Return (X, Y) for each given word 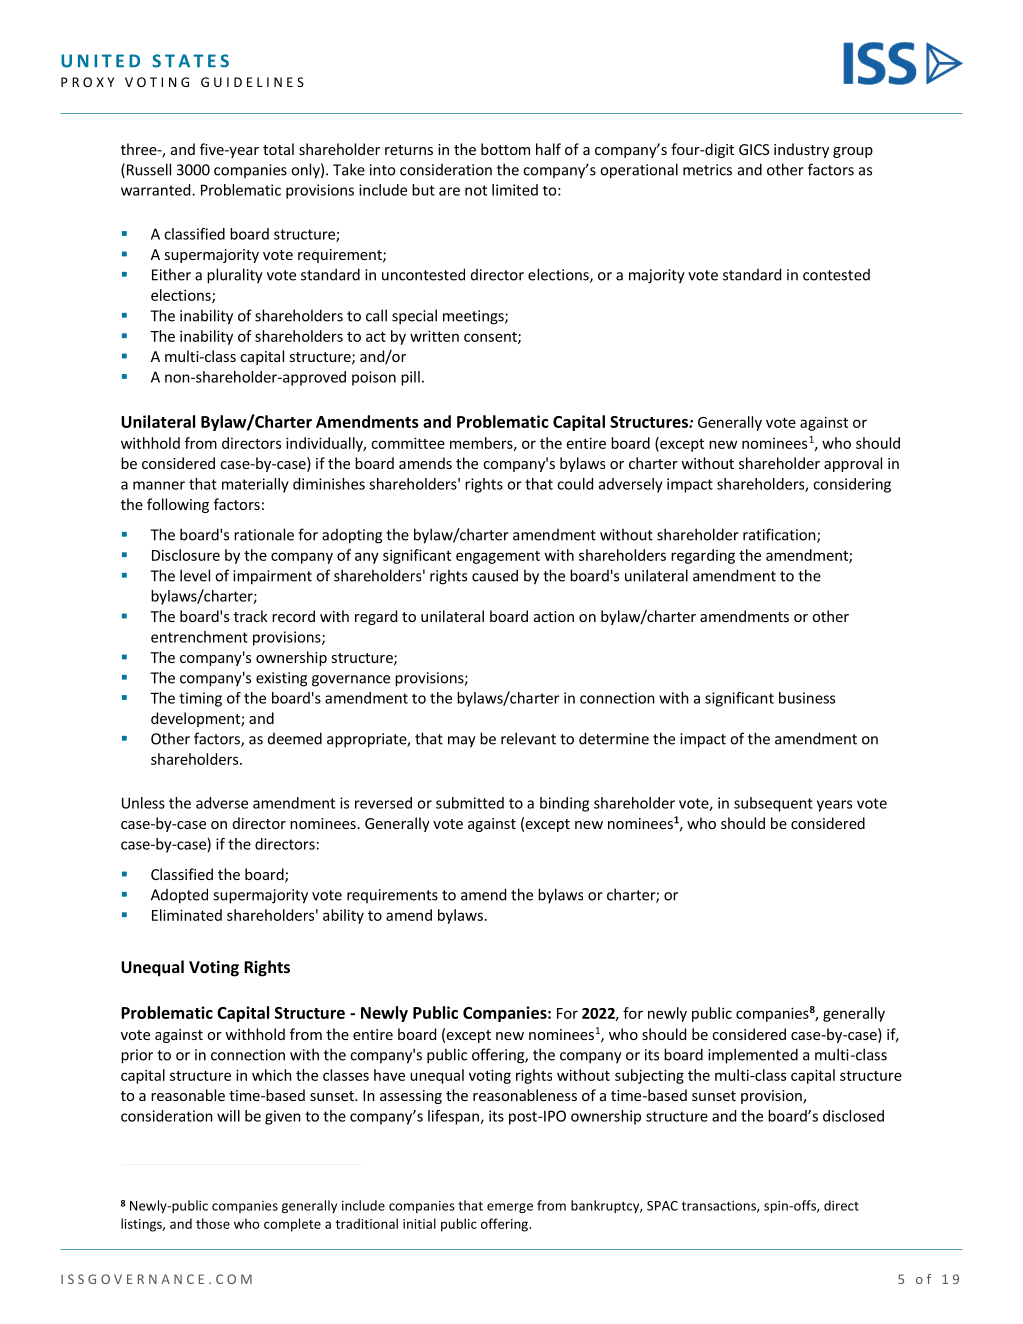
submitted (470, 803)
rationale (264, 534)
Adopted (179, 896)
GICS (754, 149)
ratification (780, 535)
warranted (157, 190)
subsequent (773, 804)
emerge (510, 1208)
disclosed (853, 1116)
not (476, 190)
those (213, 1223)
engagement (498, 557)
